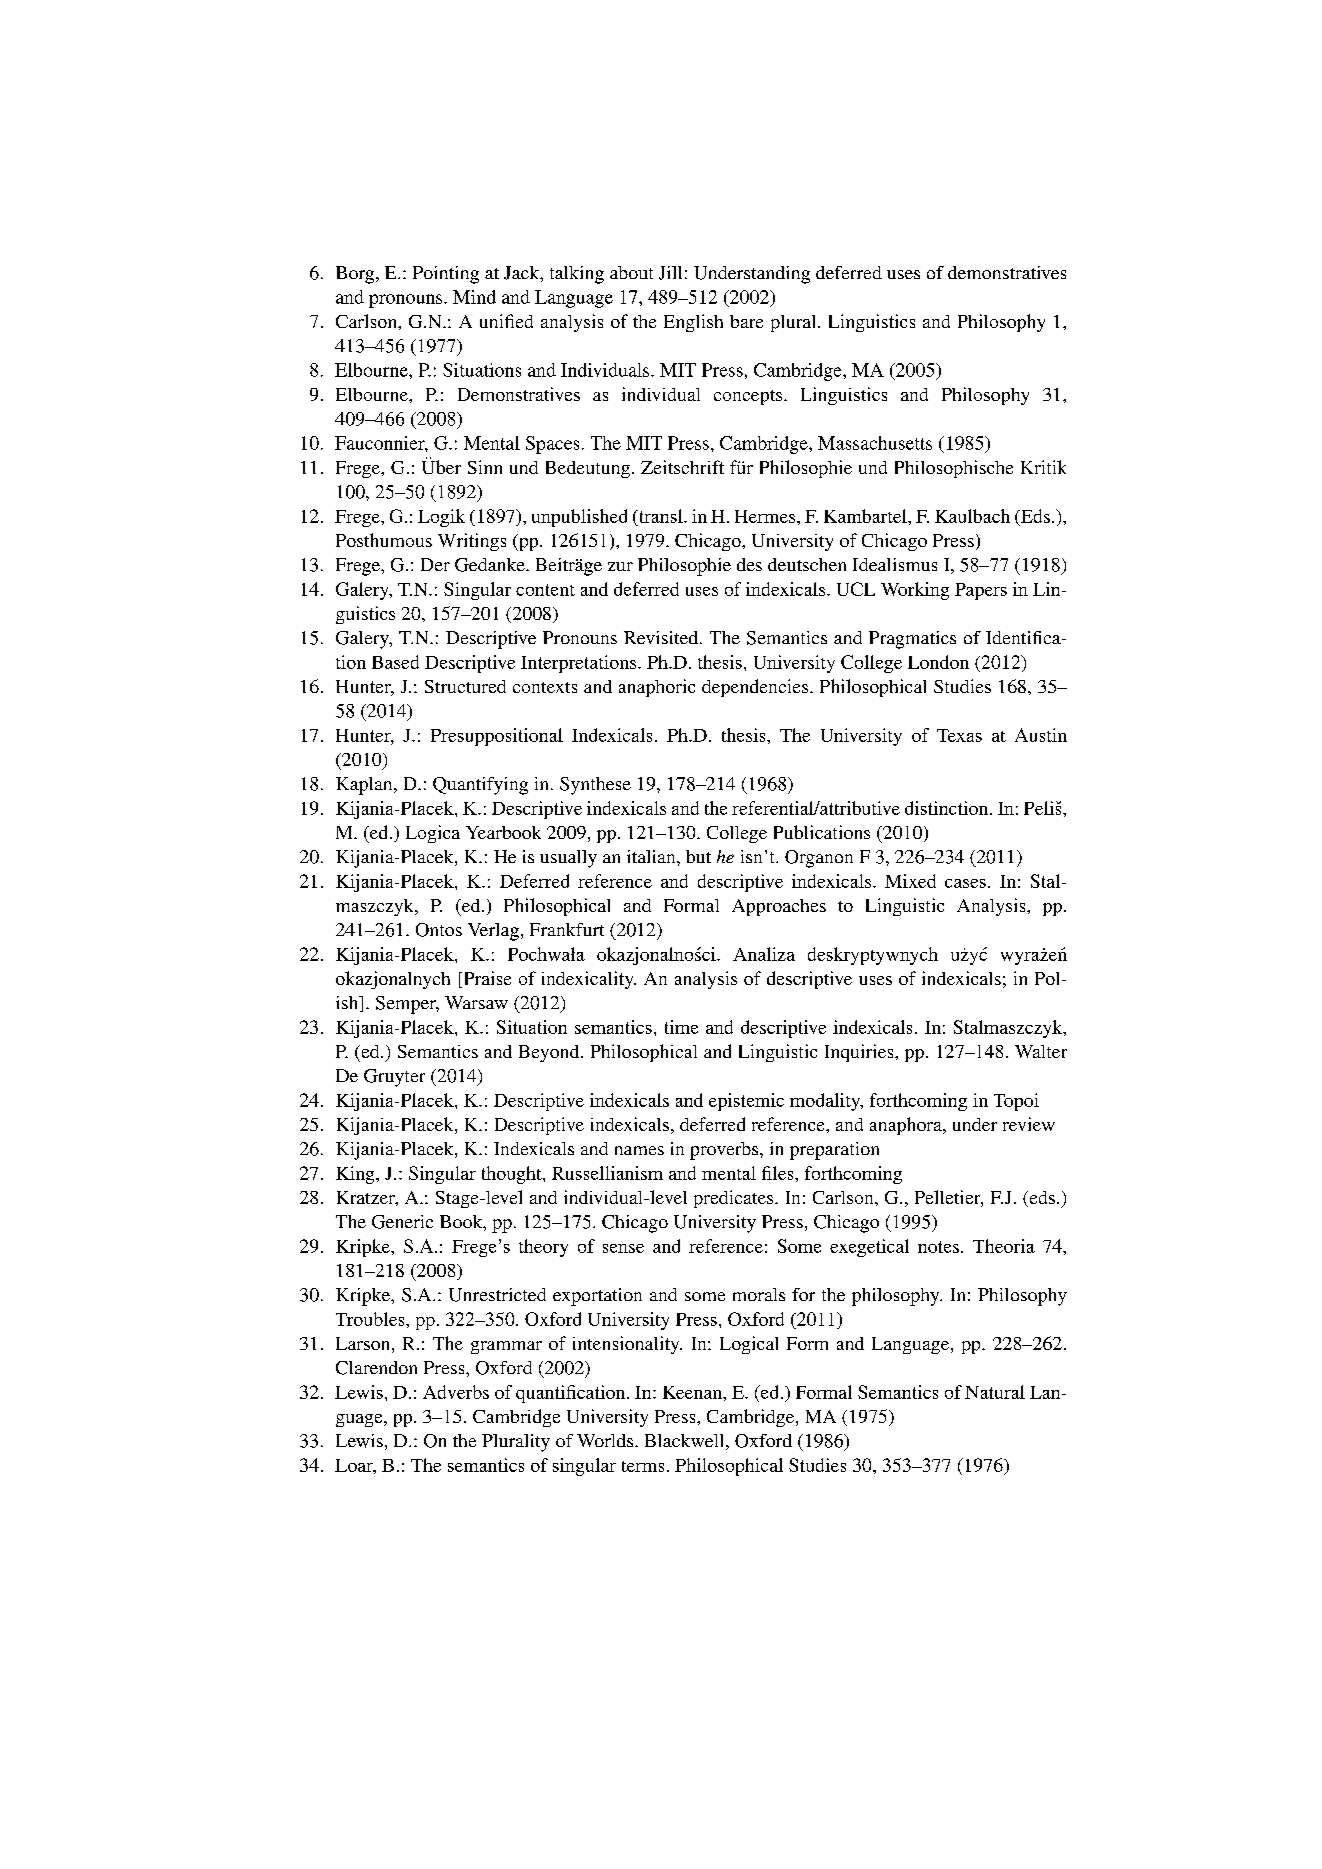  What do you see at coordinates (875, 443) in the screenshot?
I see `Massachusetts` at bounding box center [875, 443].
